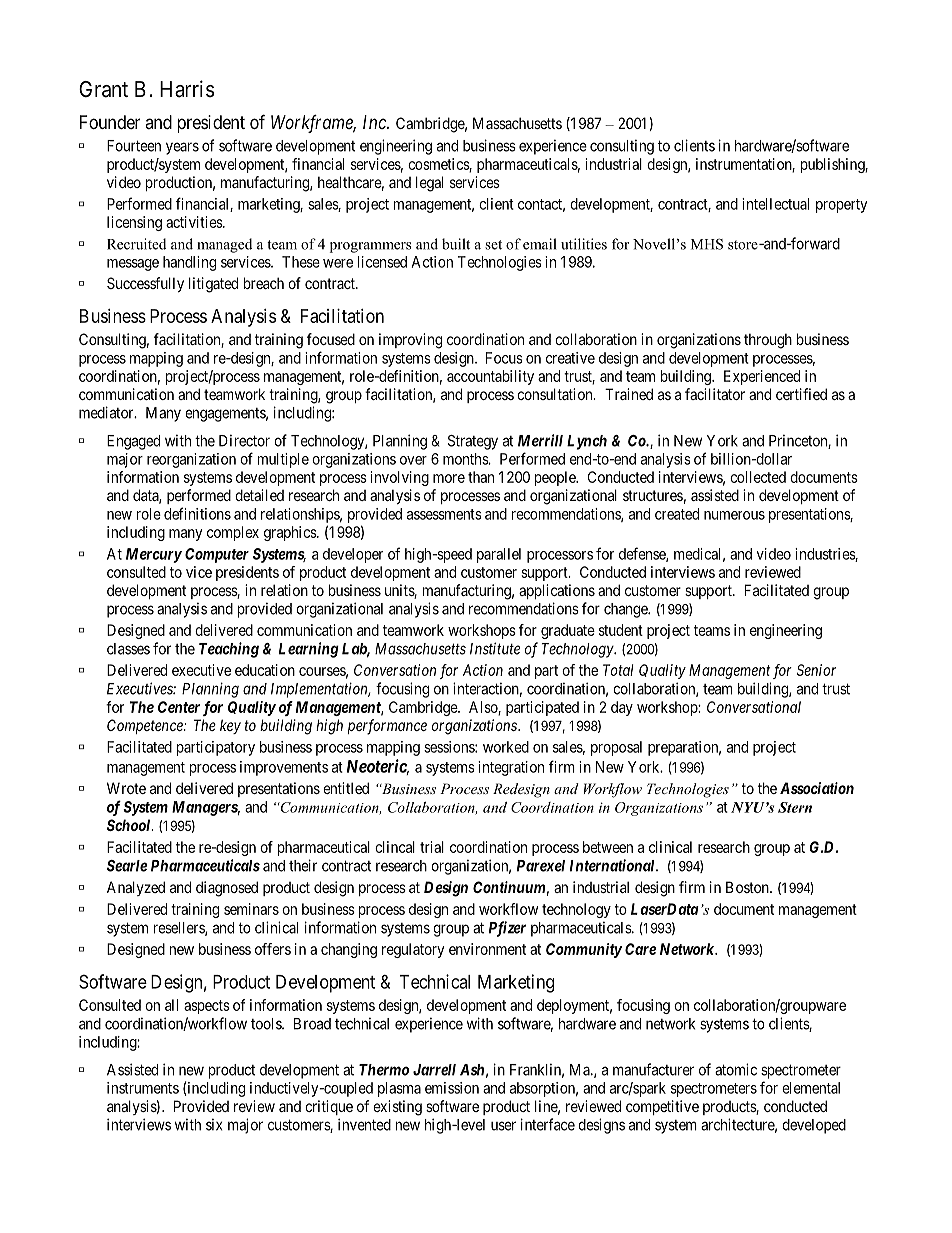 The image size is (952, 1233). What do you see at coordinates (227, 889) in the image?
I see `diagnosed` at bounding box center [227, 889].
